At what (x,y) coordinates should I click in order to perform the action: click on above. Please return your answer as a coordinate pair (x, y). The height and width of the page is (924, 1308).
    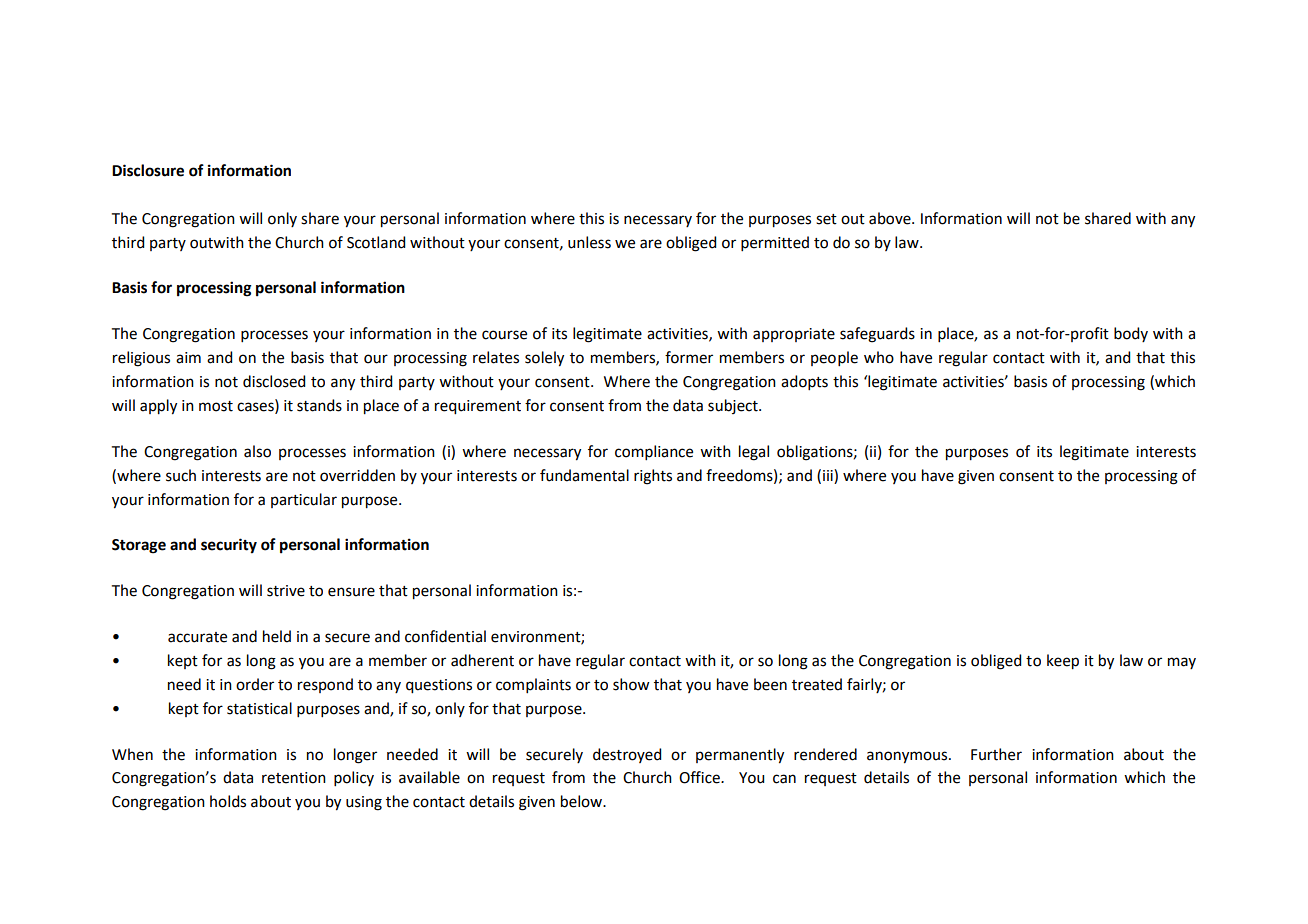
    Looking at the image, I should click on (891, 218).
